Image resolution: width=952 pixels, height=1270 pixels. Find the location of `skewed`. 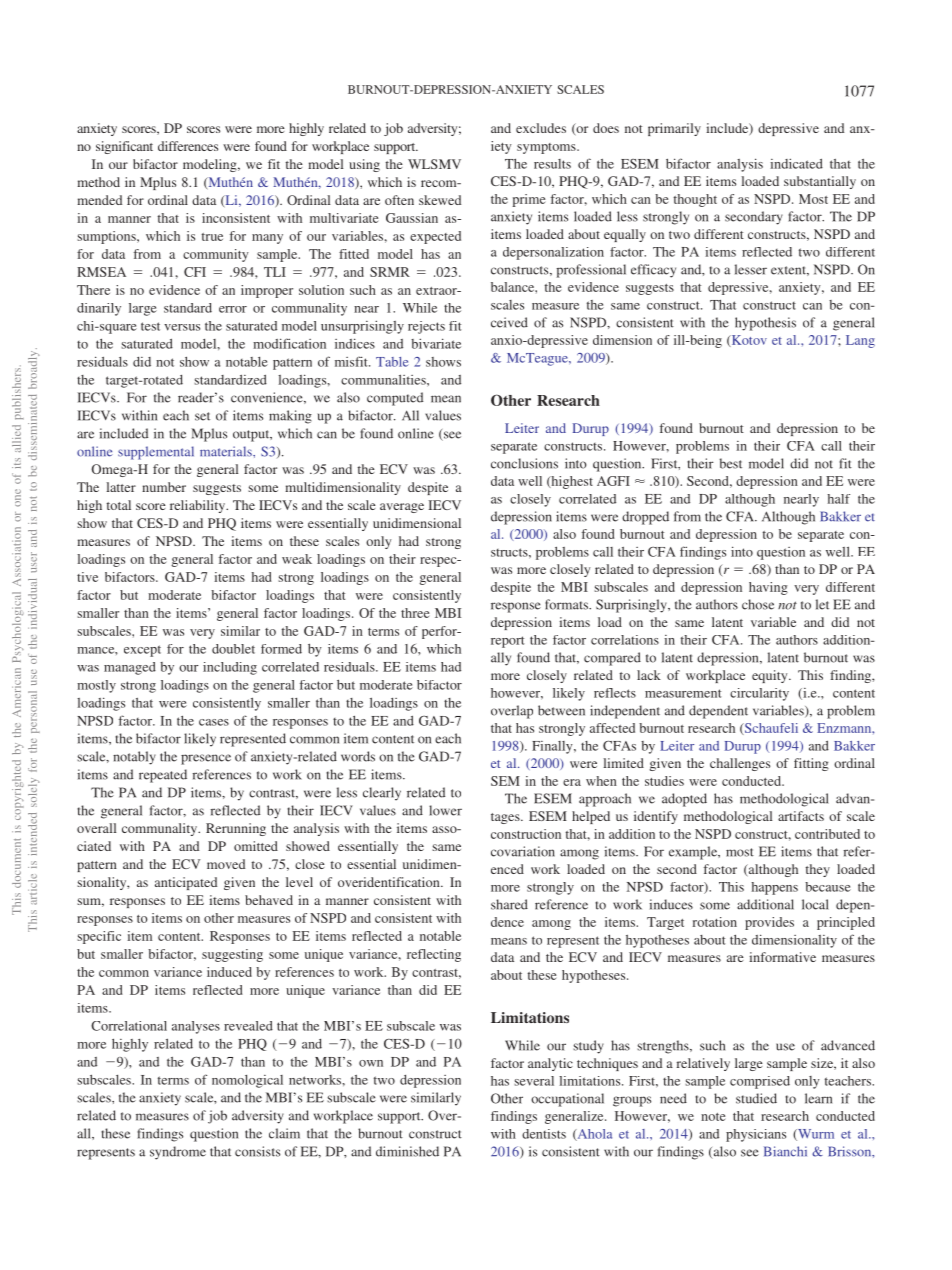

skewed is located at coordinates (440, 200).
